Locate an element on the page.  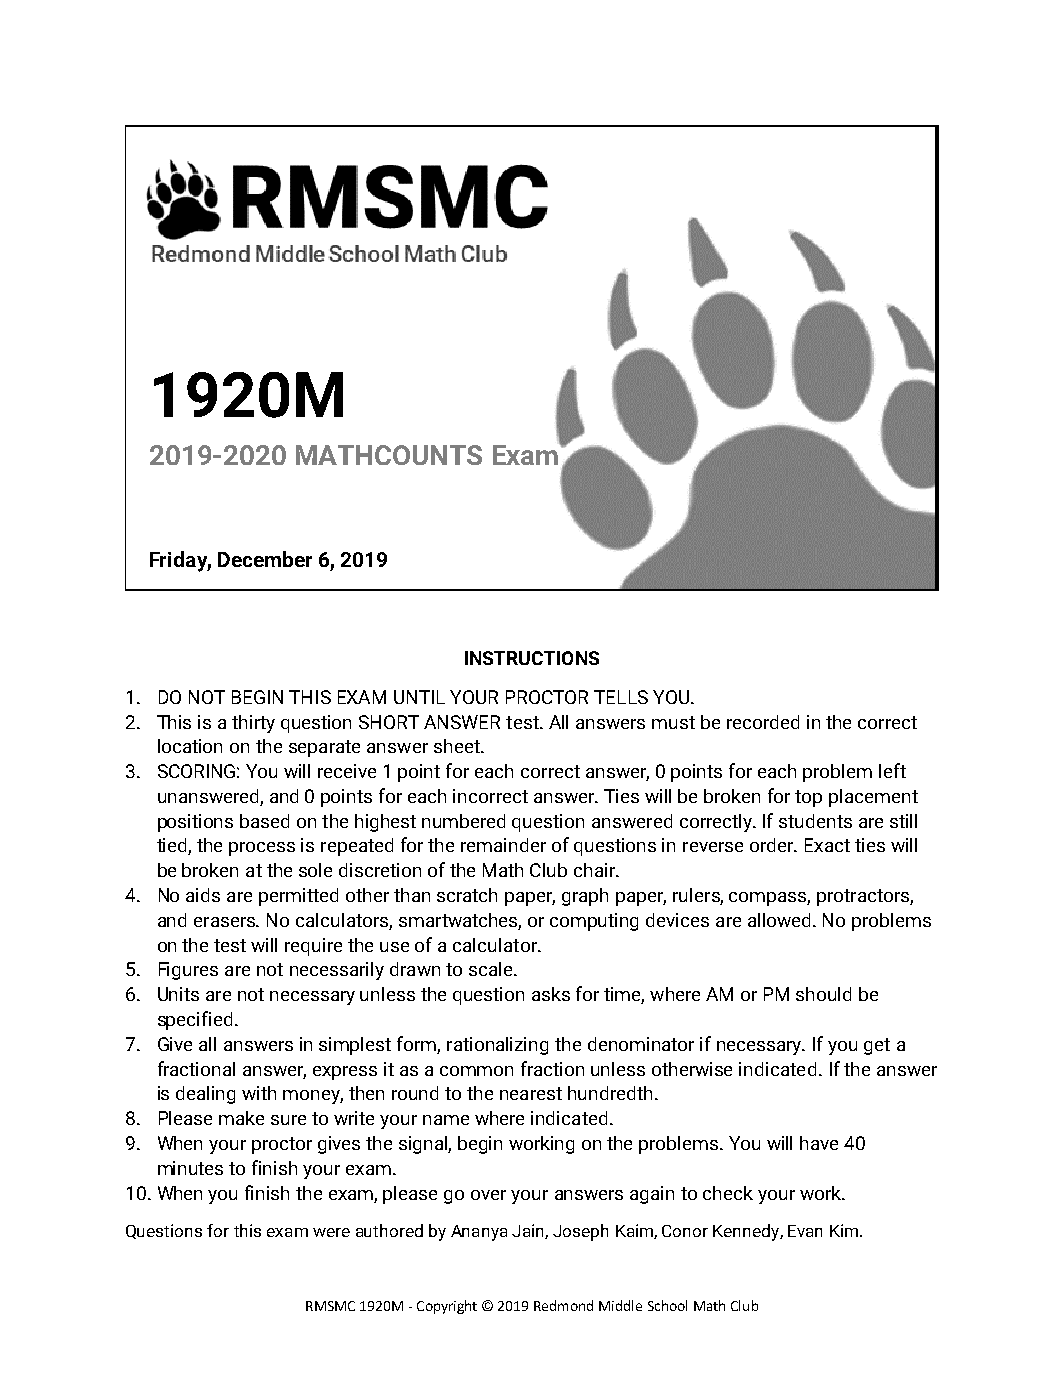
Redmond is located at coordinates (563, 1305).
